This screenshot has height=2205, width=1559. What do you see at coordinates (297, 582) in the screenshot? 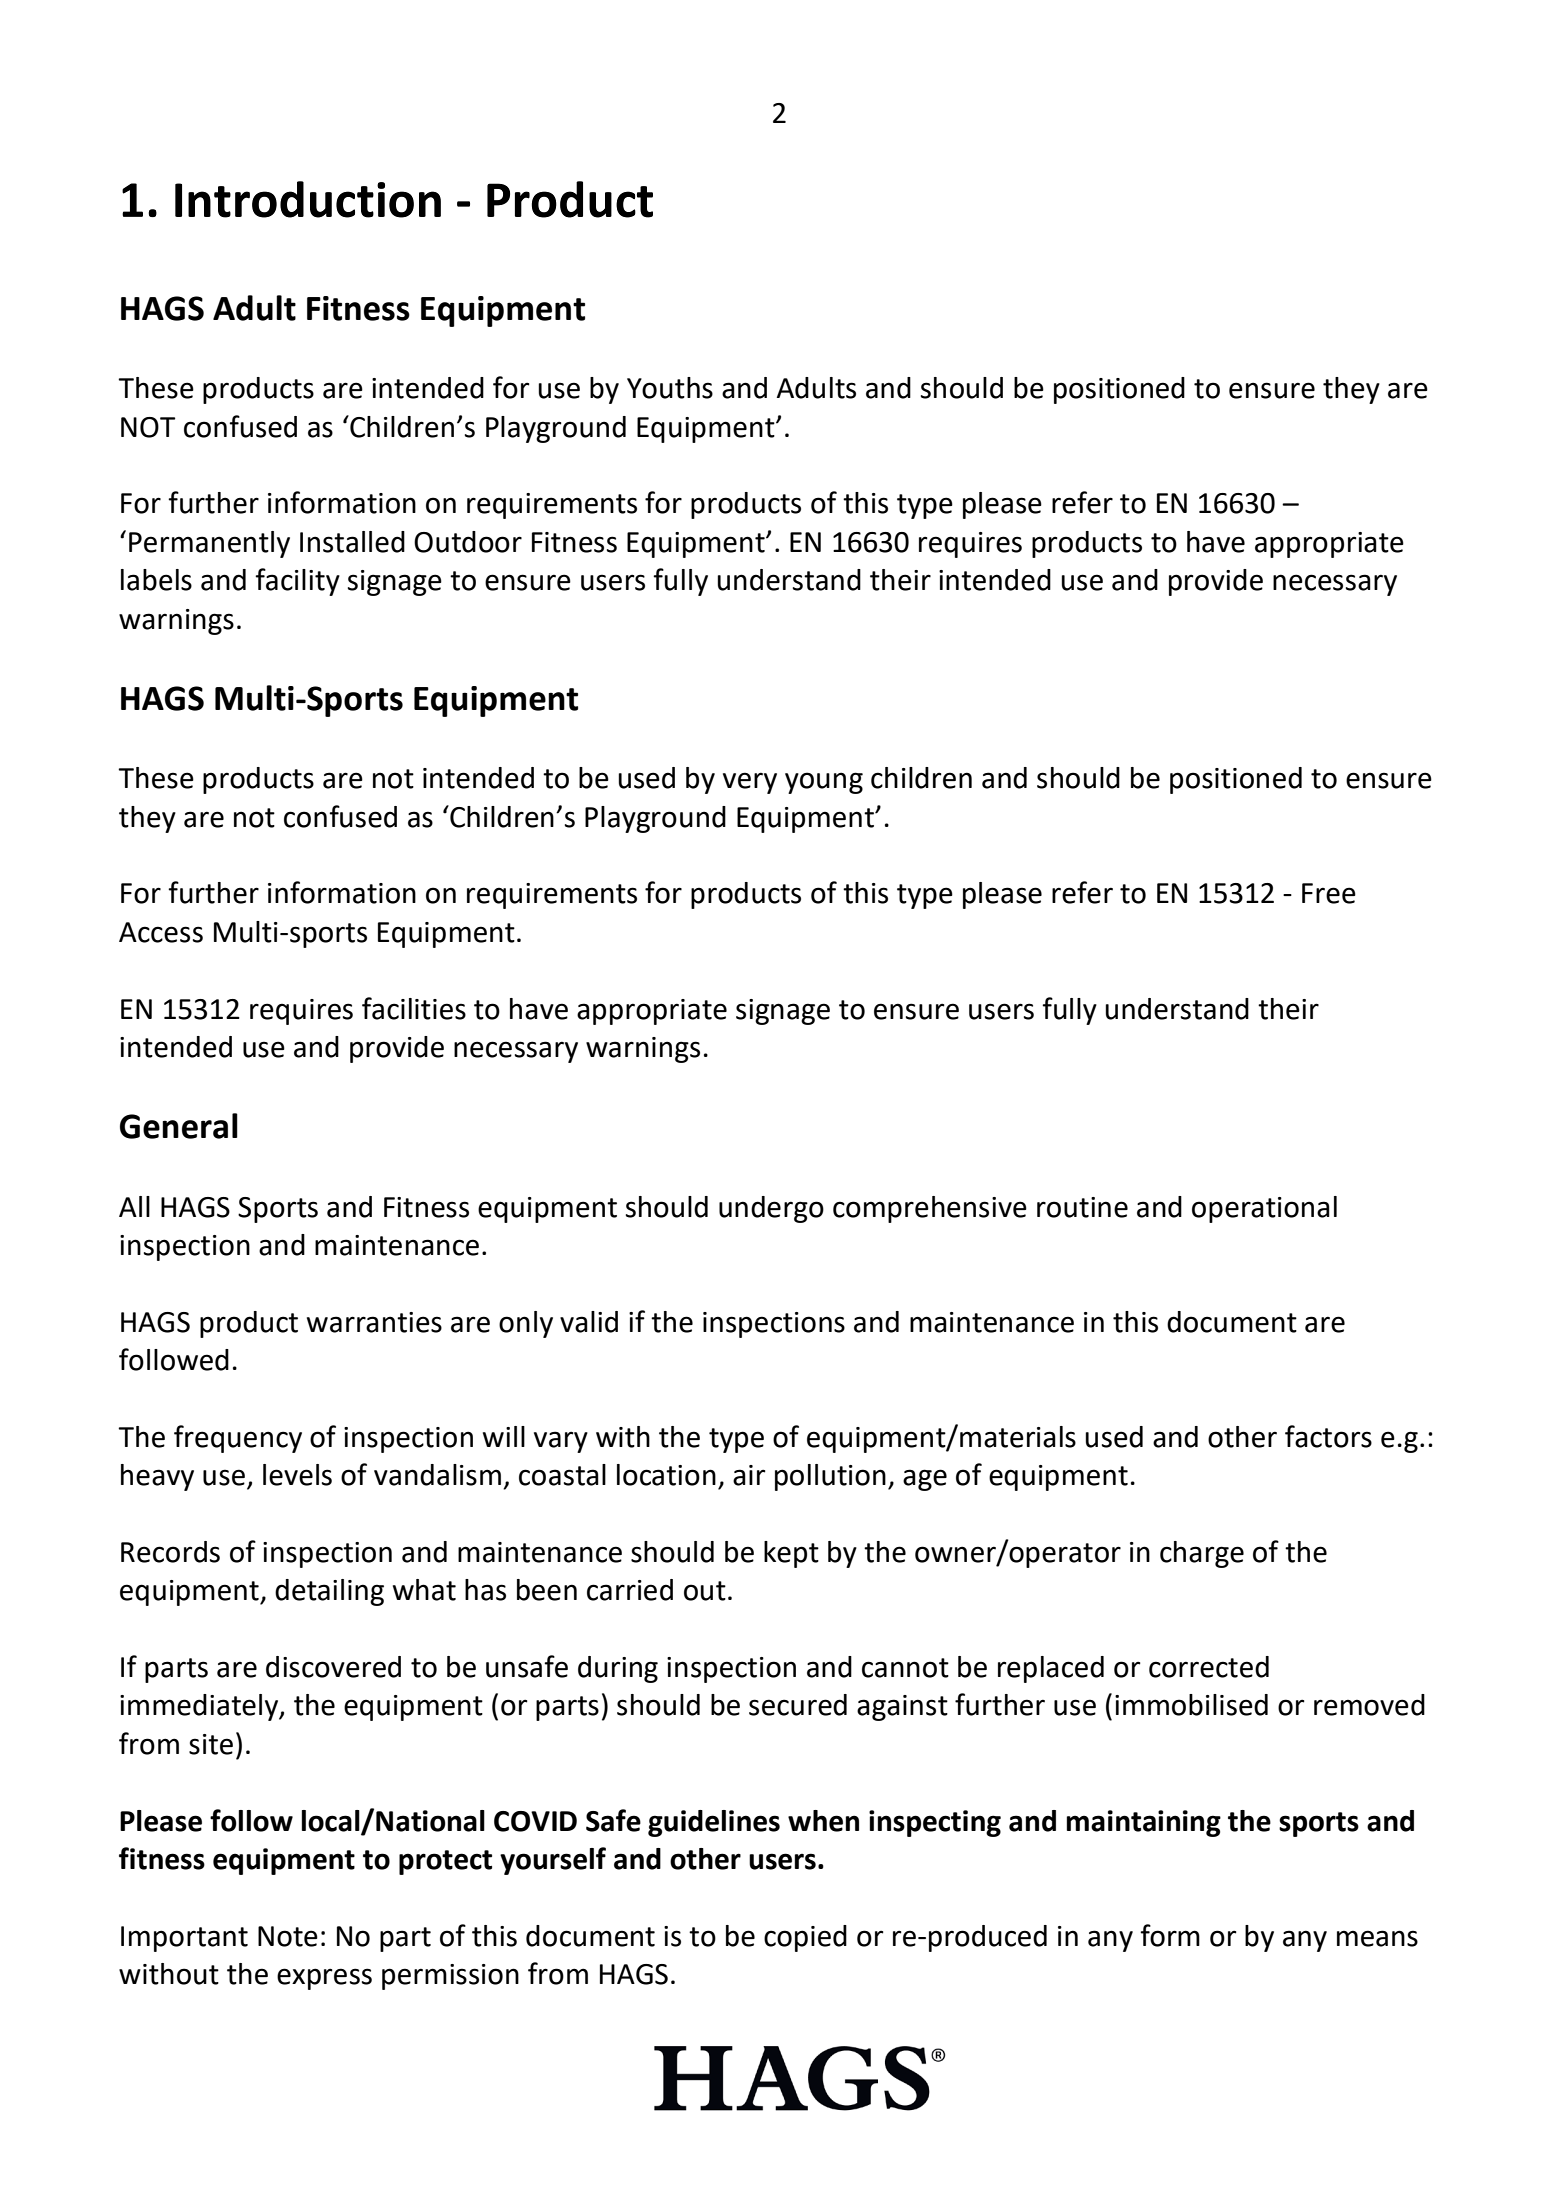
I see `facility` at bounding box center [297, 582].
